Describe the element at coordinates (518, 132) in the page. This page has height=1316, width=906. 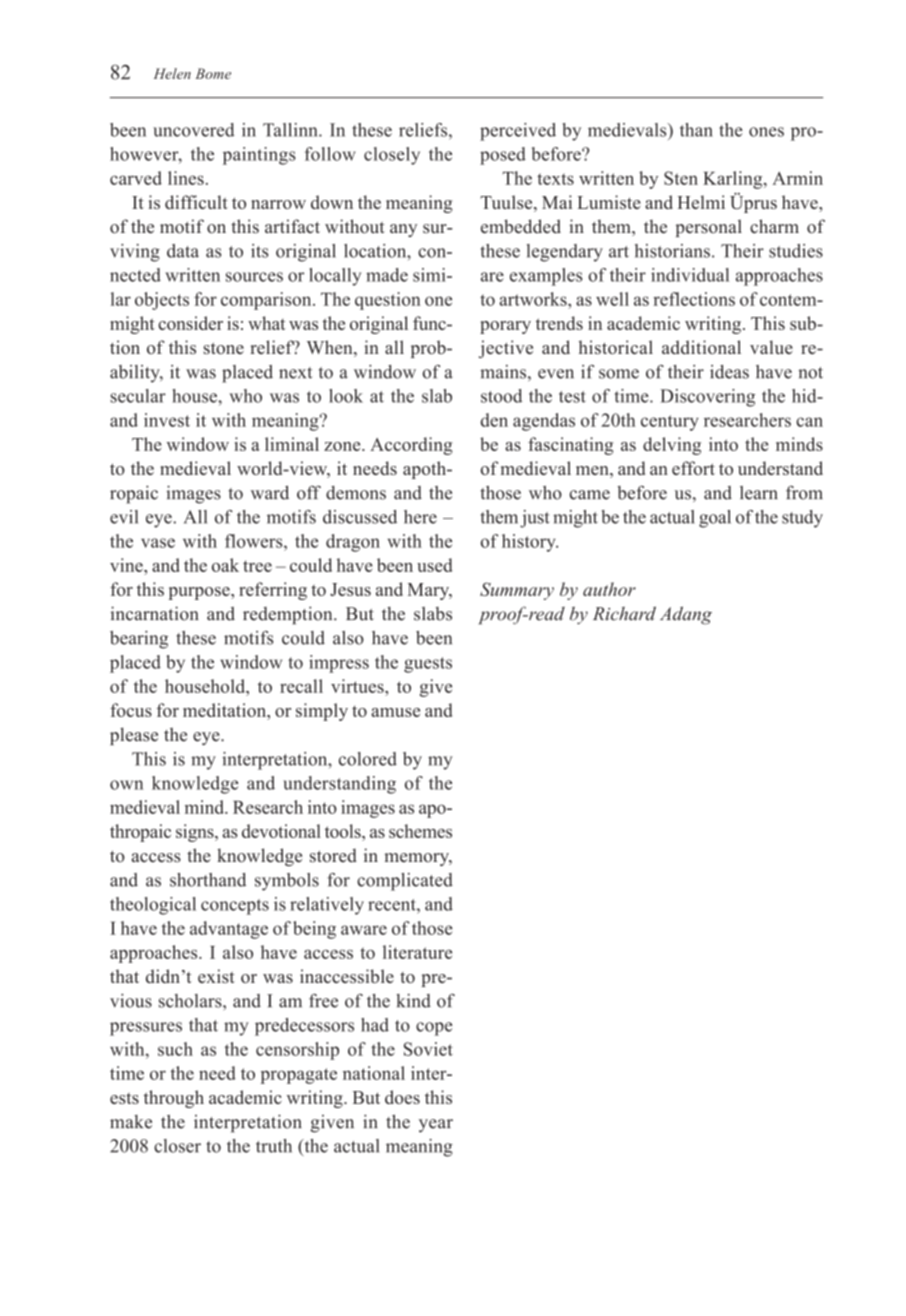
I see `perceived` at that location.
